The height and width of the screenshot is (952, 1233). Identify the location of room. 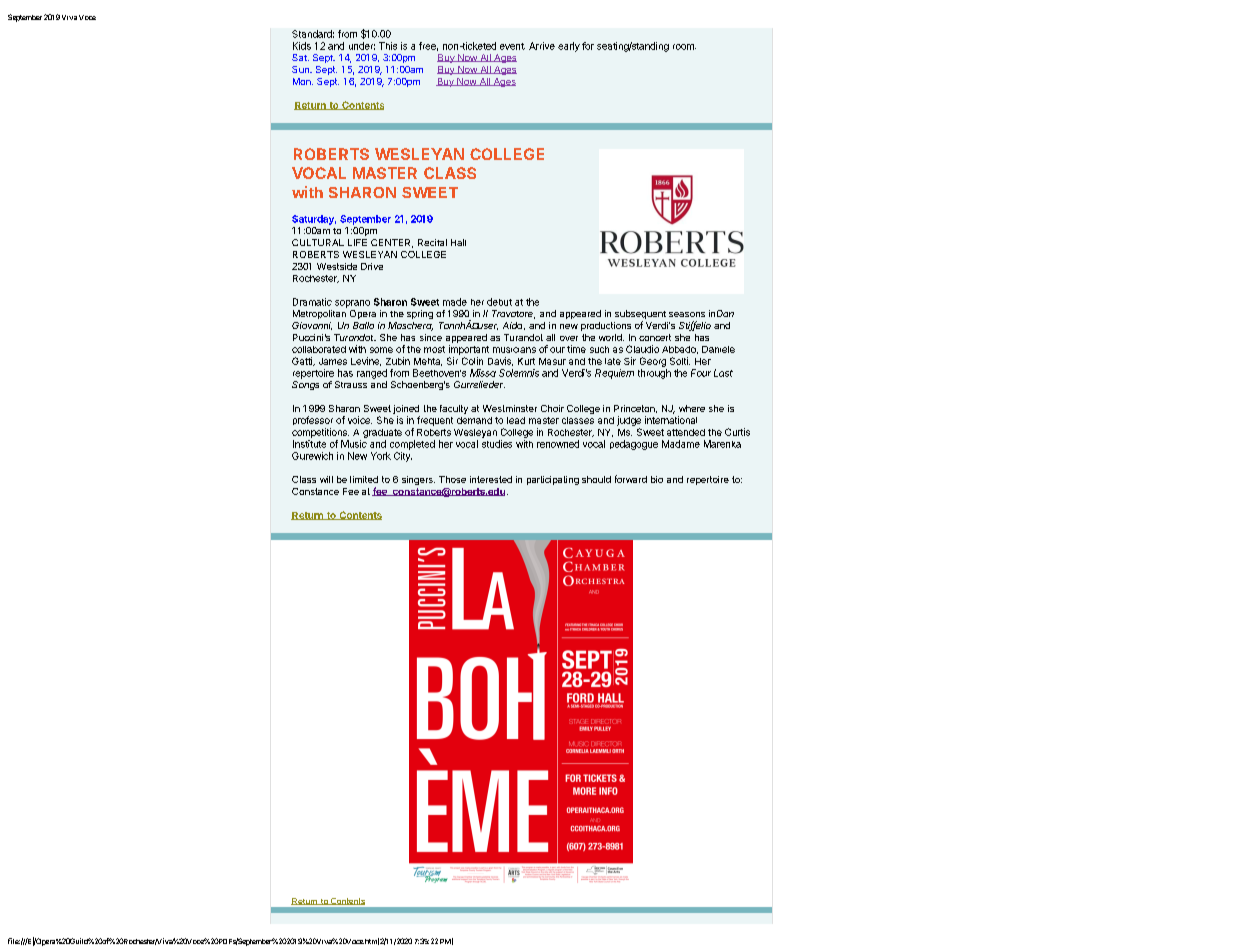
(684, 47).
